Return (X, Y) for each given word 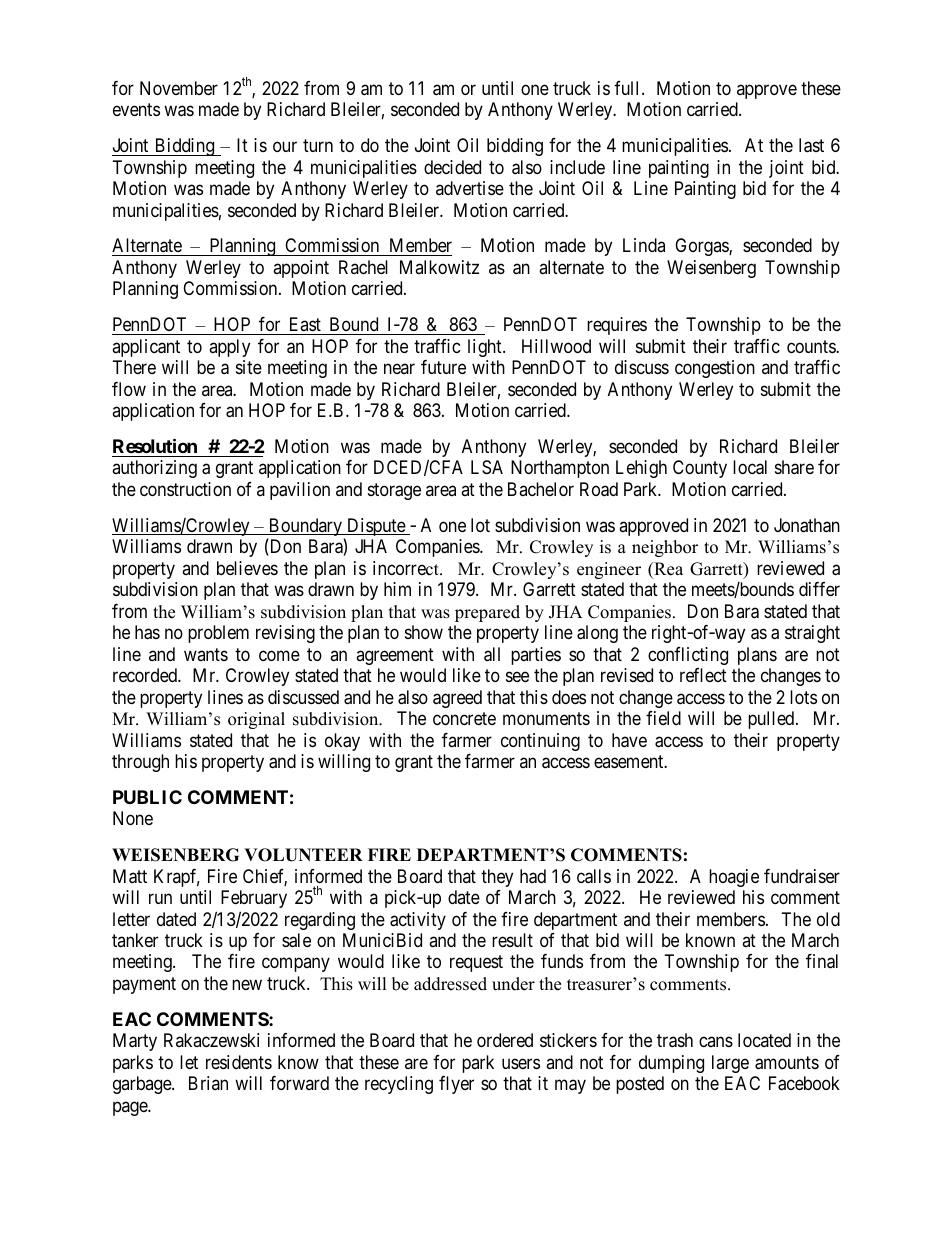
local (750, 467)
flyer (456, 1085)
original (256, 720)
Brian (208, 1083)
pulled (772, 720)
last (811, 145)
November (179, 88)
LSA (487, 467)
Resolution (155, 445)
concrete (464, 718)
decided (452, 167)
